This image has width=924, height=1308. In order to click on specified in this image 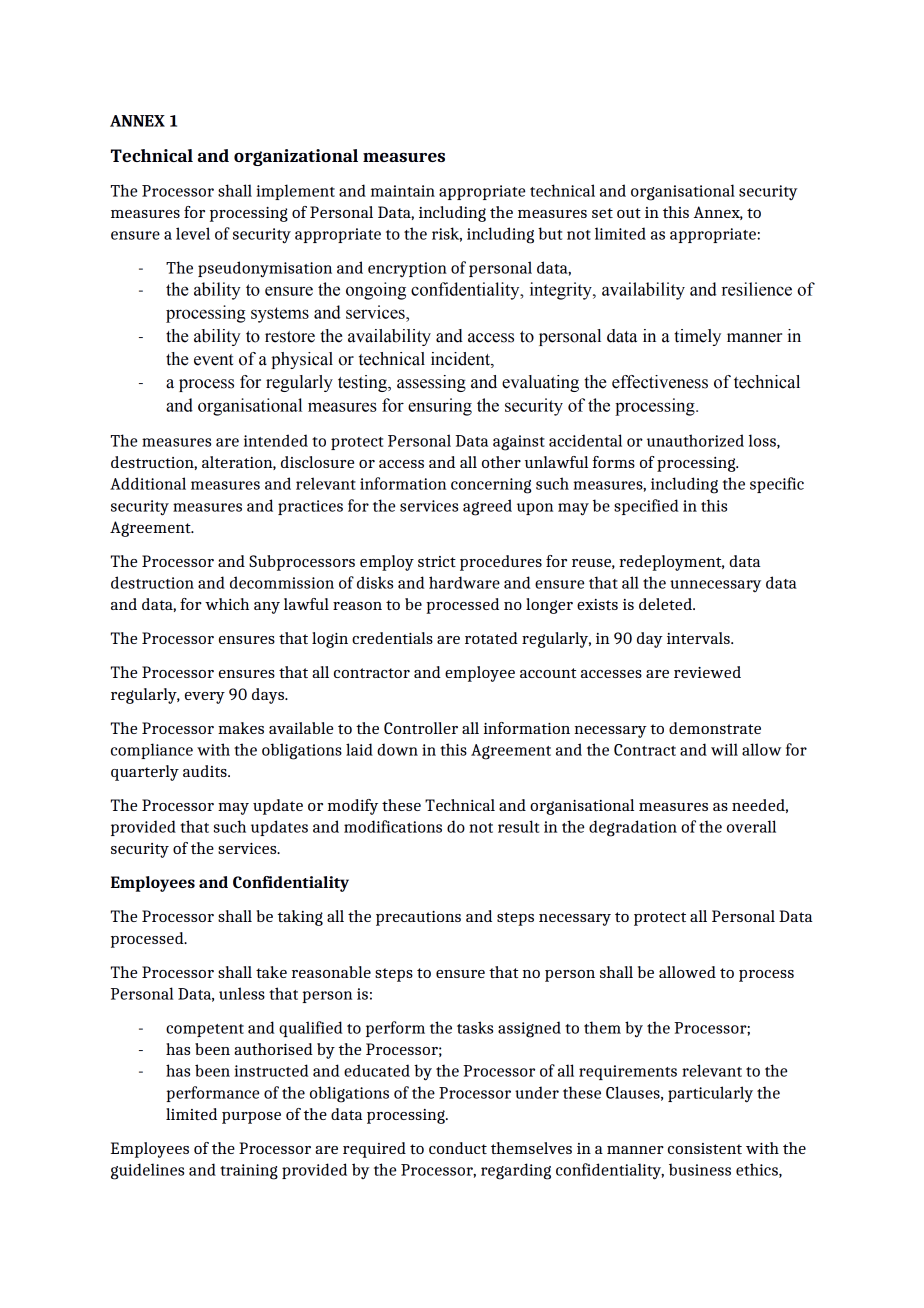, I will do `click(646, 507)`.
